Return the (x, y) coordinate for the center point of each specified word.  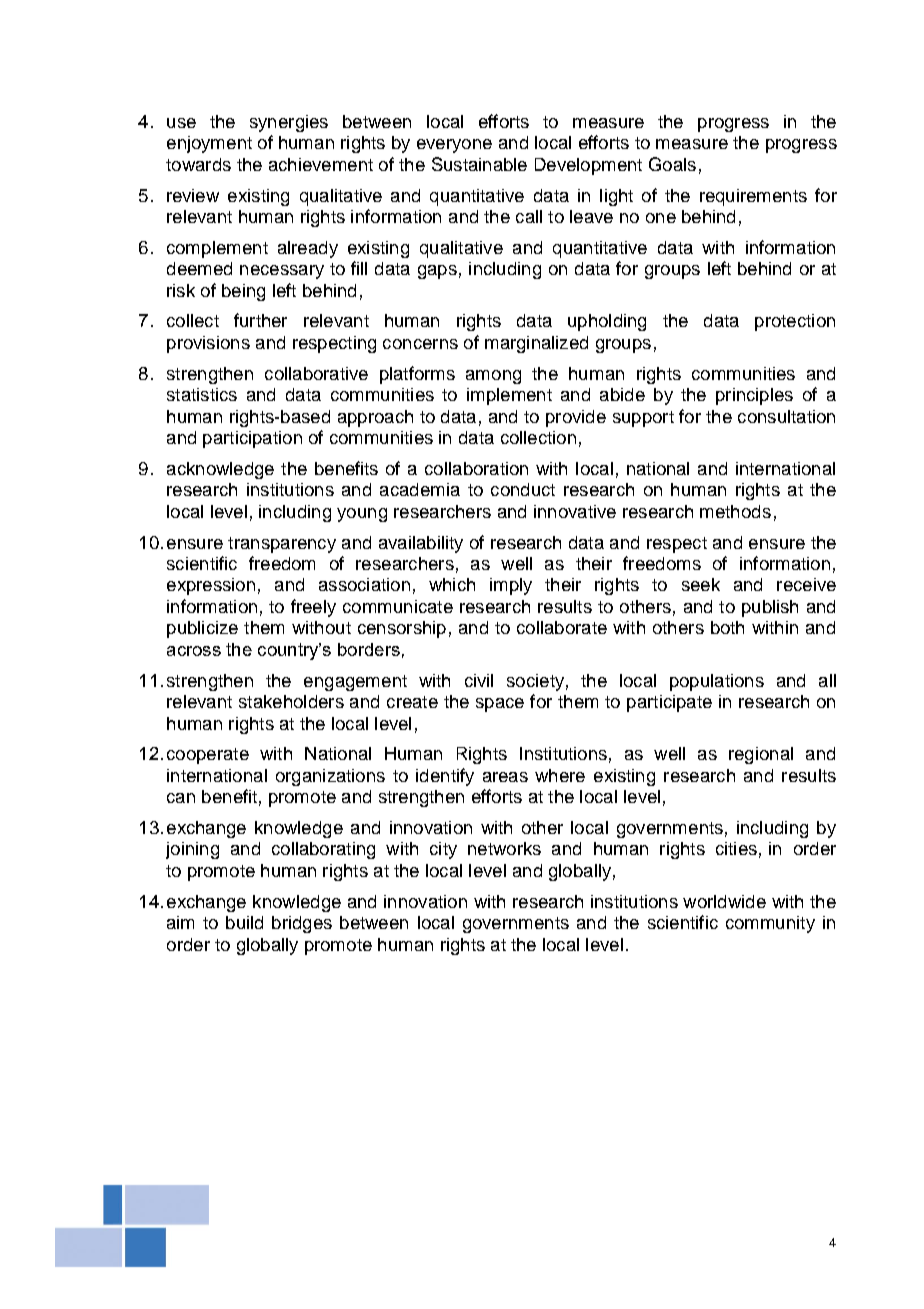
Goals (672, 164)
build (244, 922)
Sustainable (479, 164)
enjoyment (209, 144)
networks (504, 848)
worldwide (724, 901)
